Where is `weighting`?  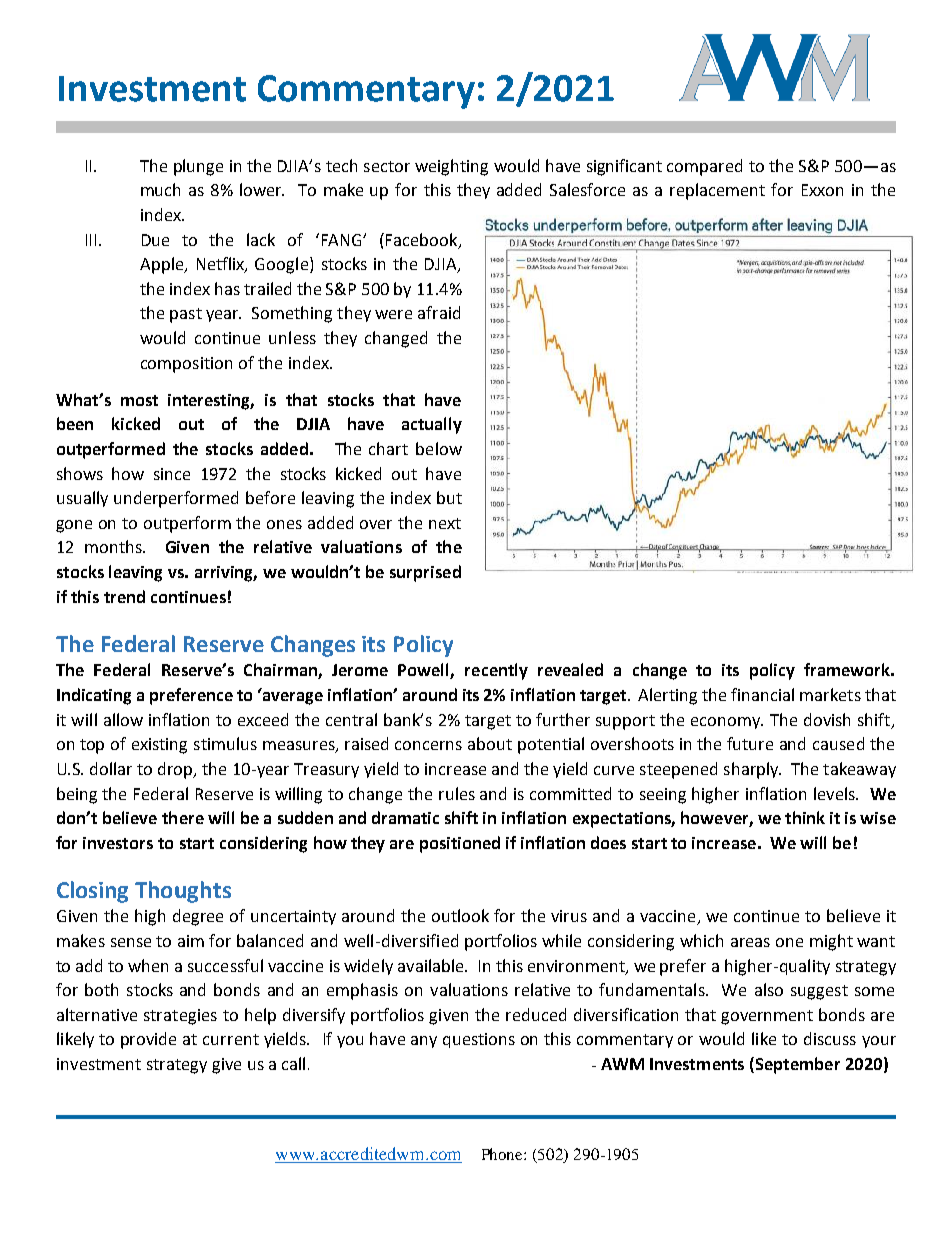 weighting is located at coordinates (451, 167).
